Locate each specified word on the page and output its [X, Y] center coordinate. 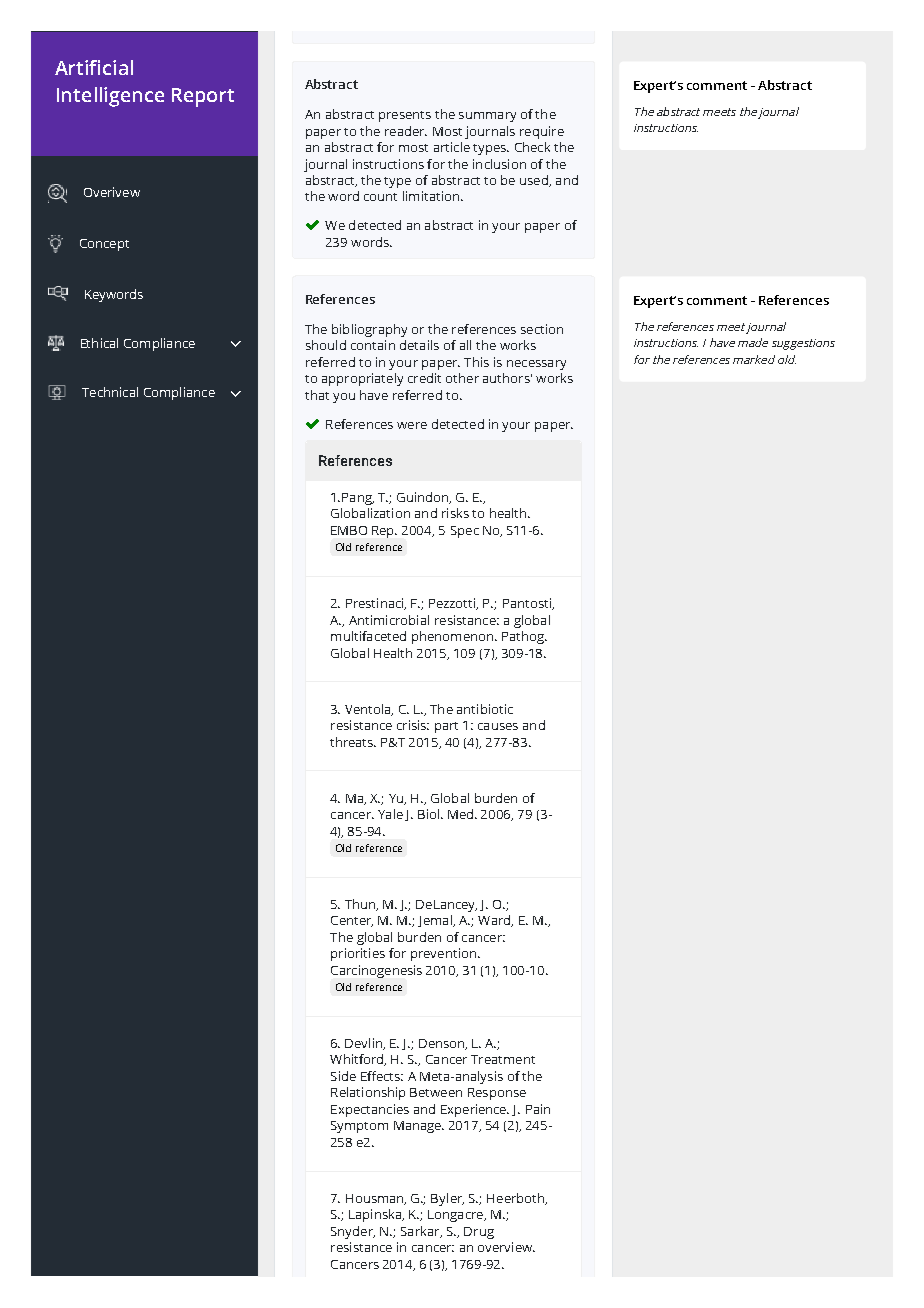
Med [462, 814]
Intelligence [110, 97]
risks [455, 513]
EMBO [349, 530]
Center [352, 921]
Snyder [353, 1232]
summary [487, 117]
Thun [361, 905]
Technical [110, 392]
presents [405, 116]
